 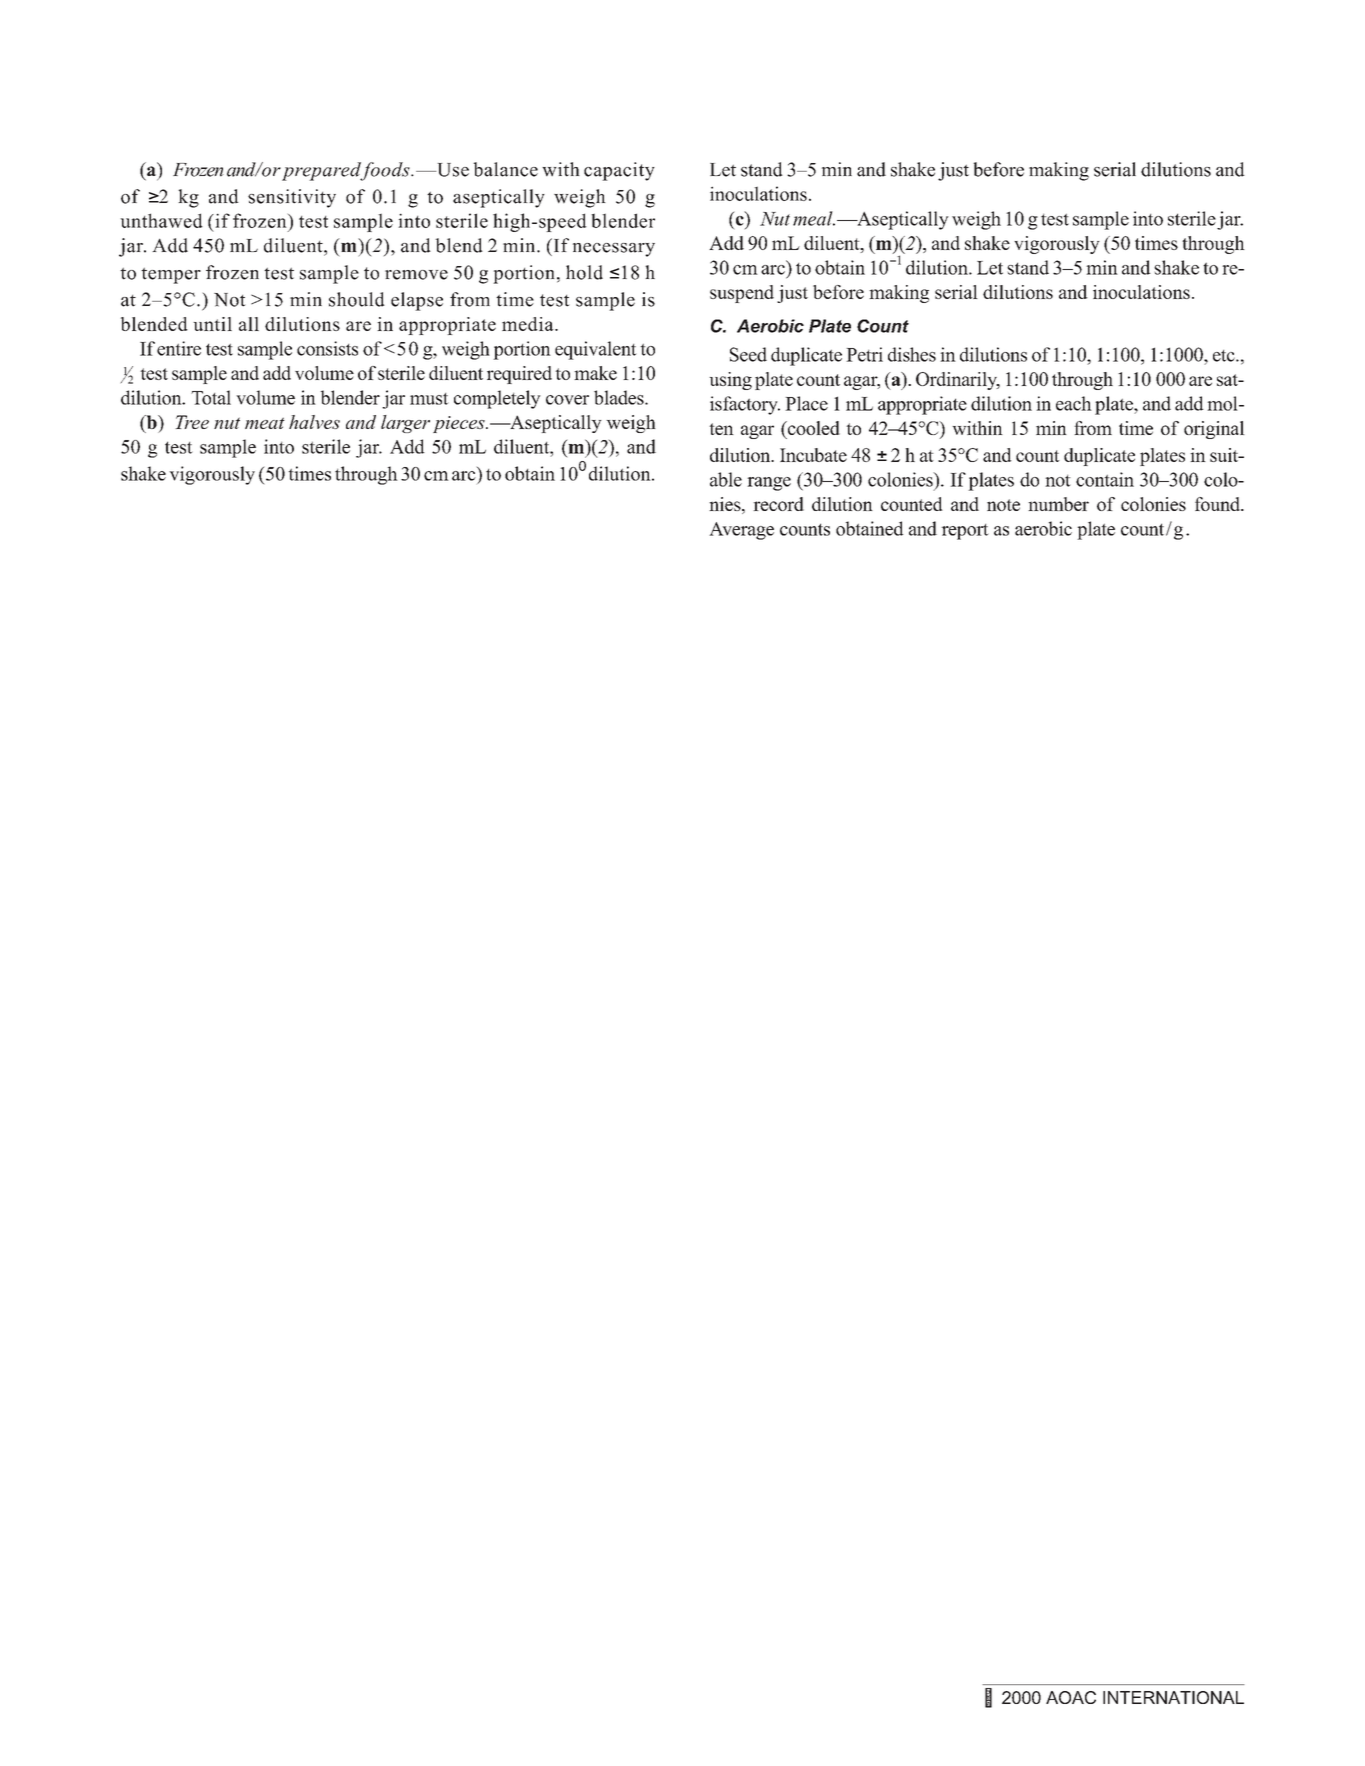 What do you see at coordinates (614, 250) in the image?
I see `necessary` at bounding box center [614, 250].
